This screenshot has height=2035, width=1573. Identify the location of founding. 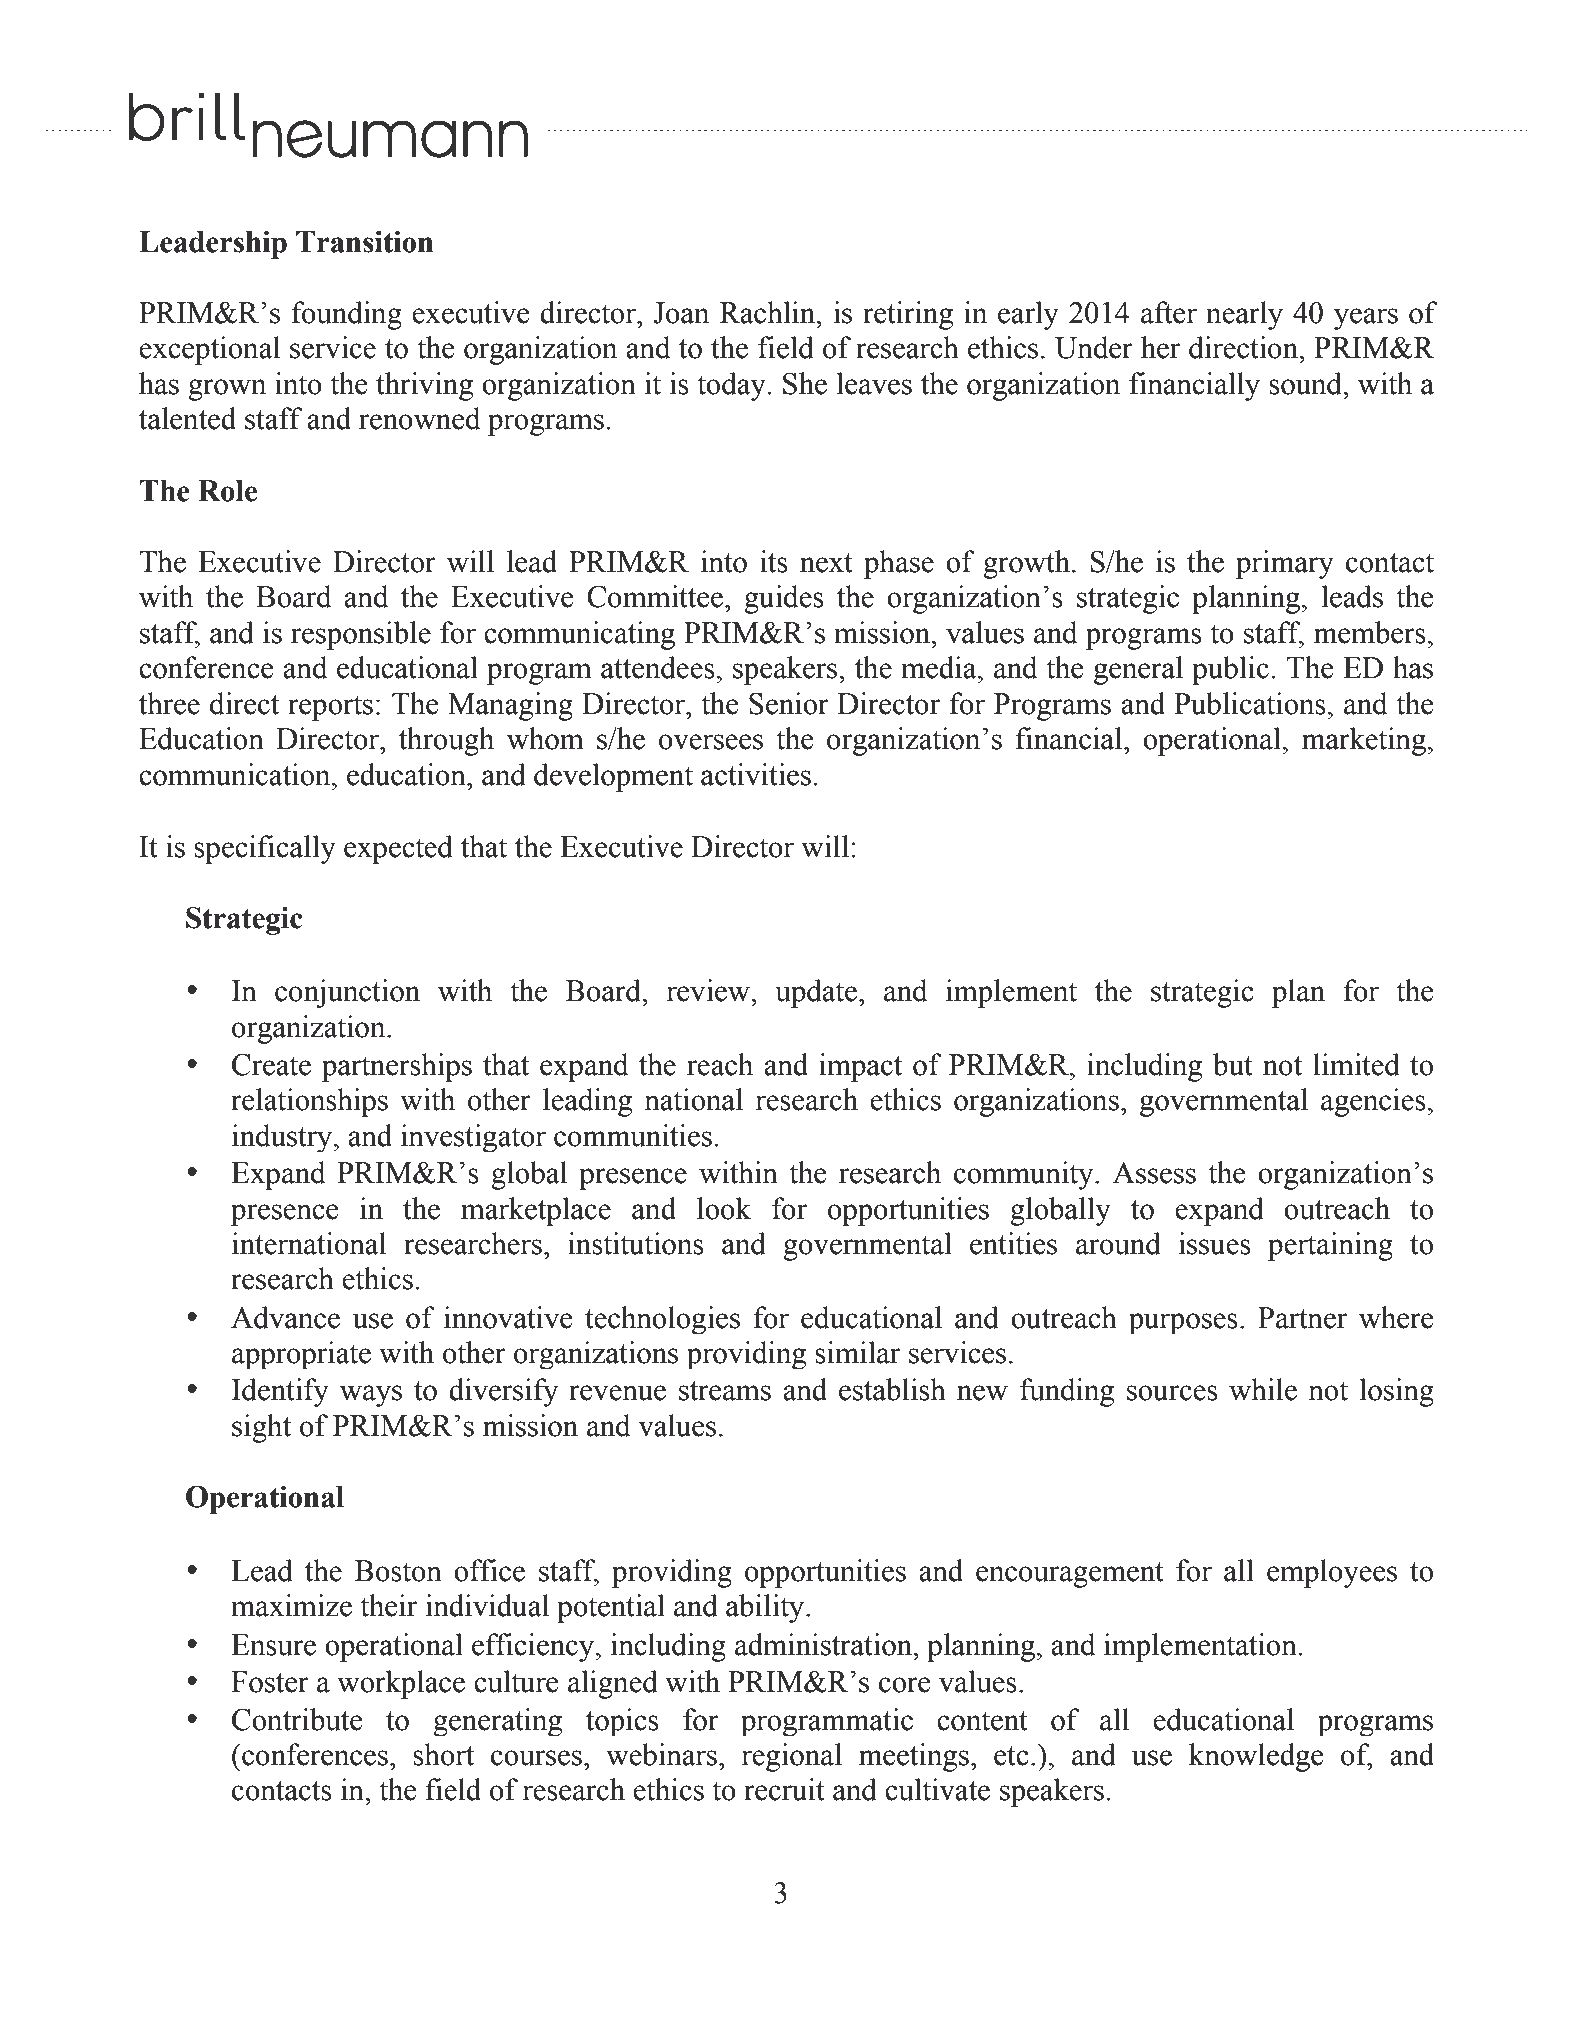
(346, 315).
